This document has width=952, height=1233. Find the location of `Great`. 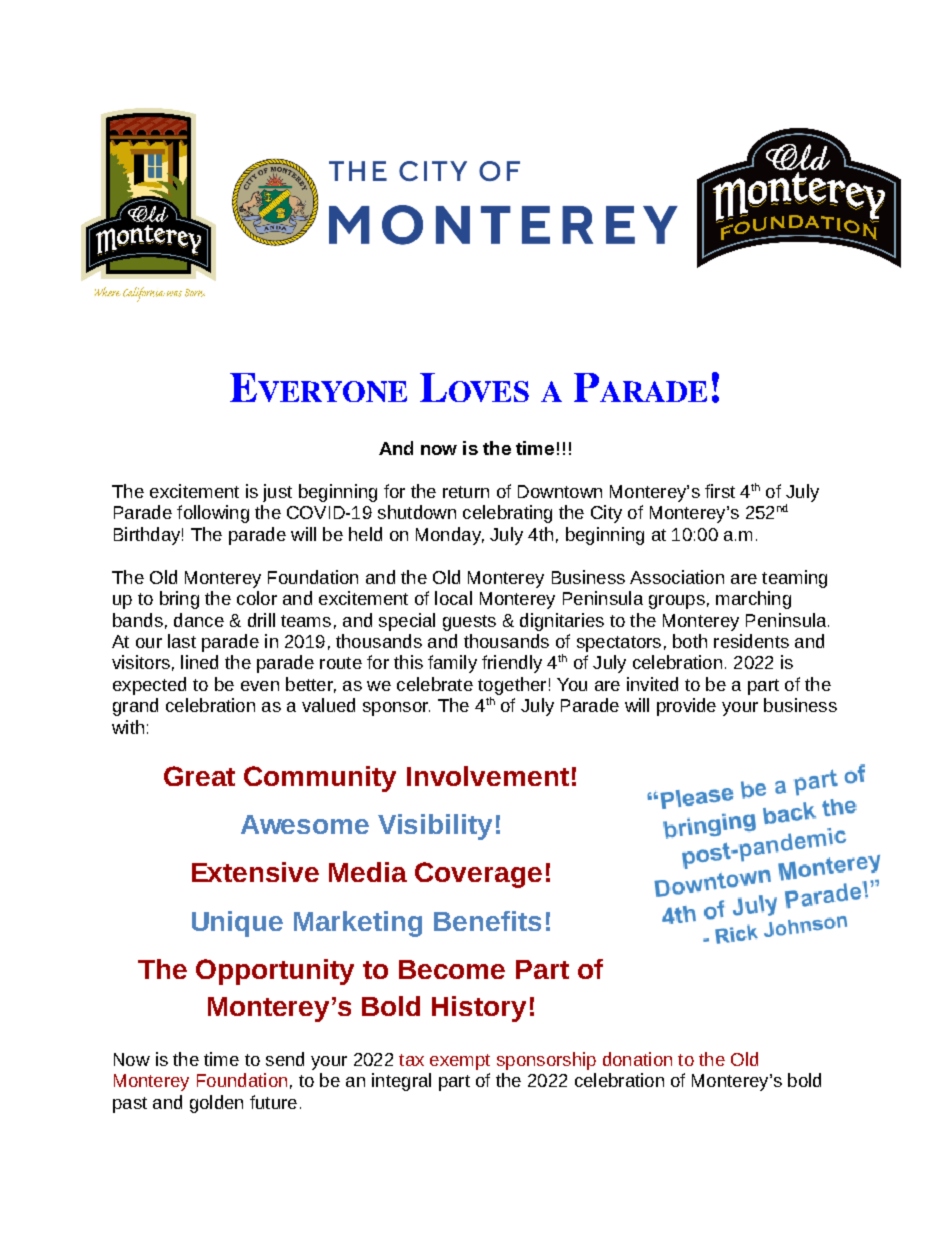

Great is located at coordinates (199, 776).
